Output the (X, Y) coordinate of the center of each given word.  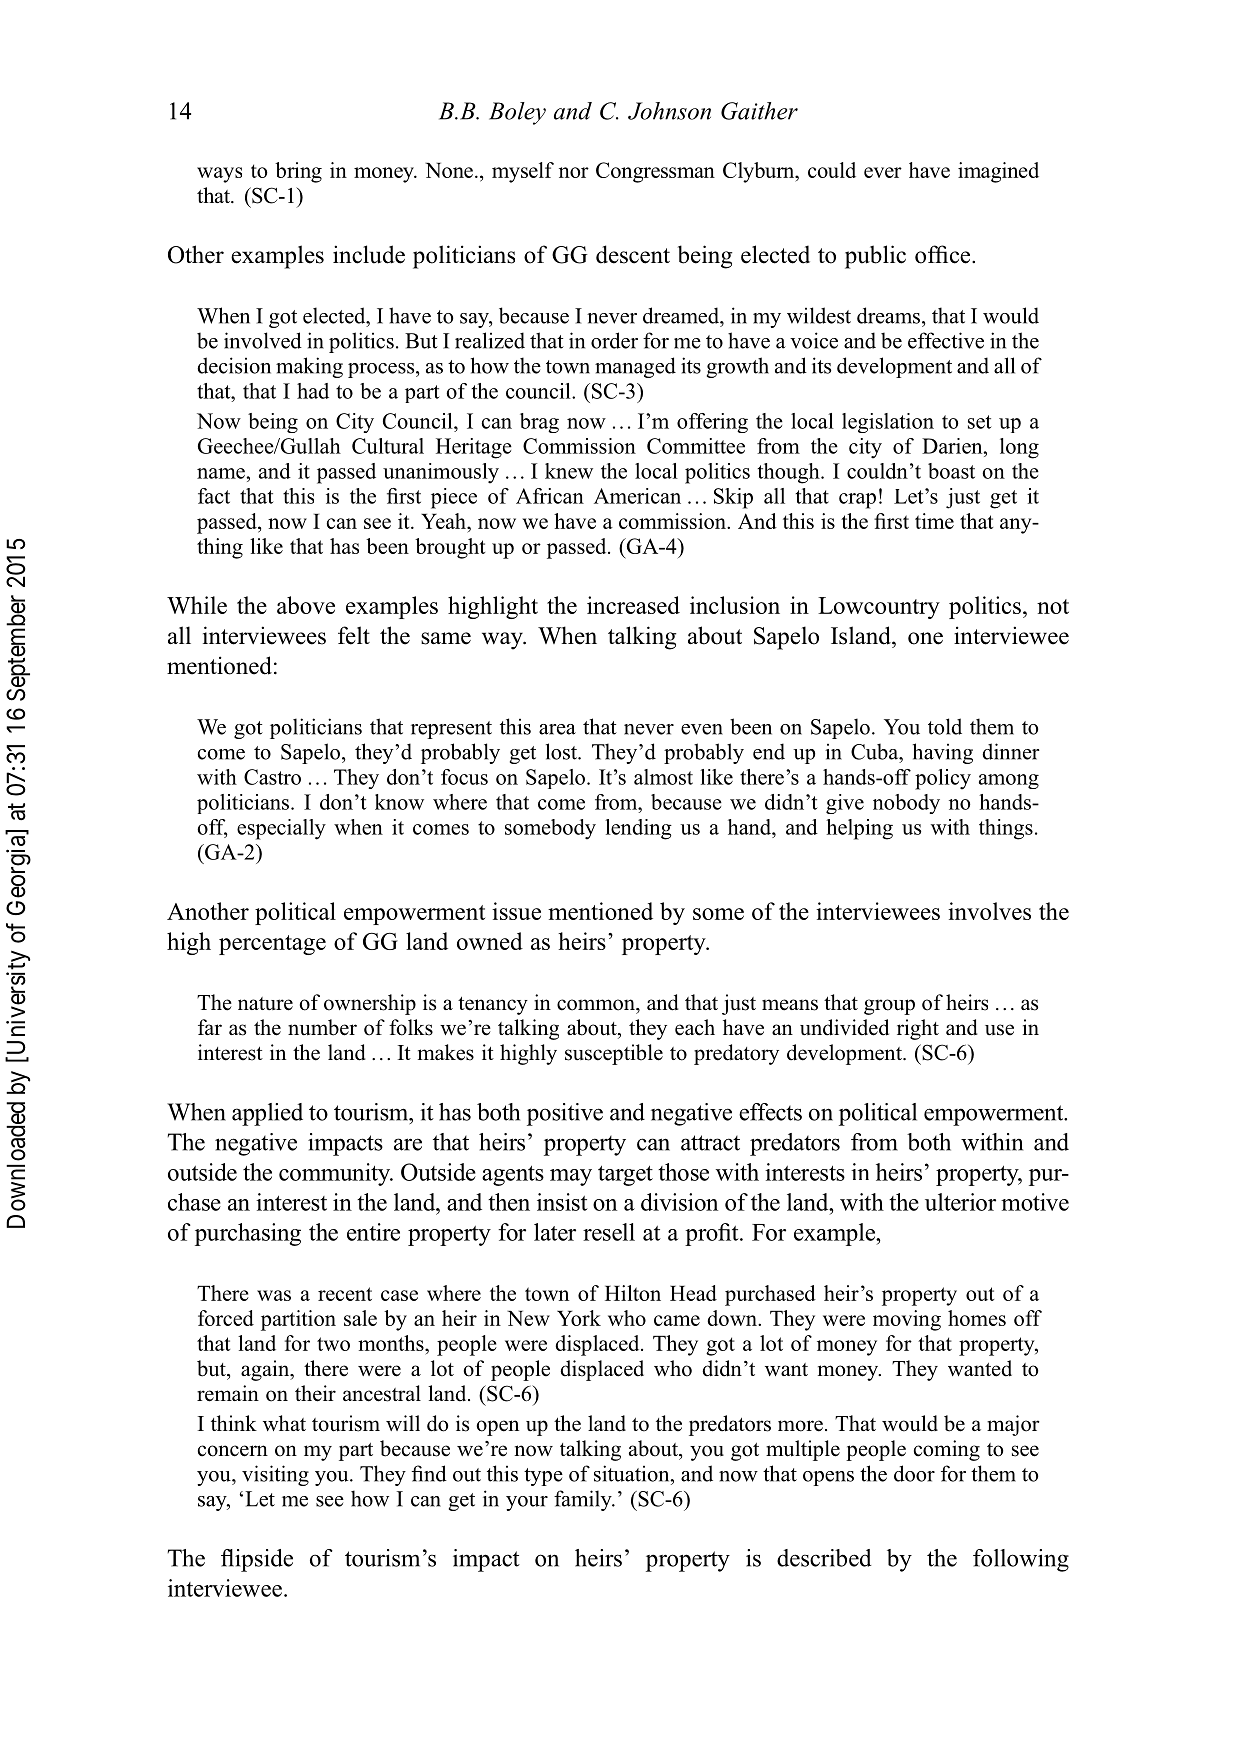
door (914, 1473)
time (934, 521)
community (336, 1174)
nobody (906, 804)
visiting (275, 1475)
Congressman (655, 172)
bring (298, 172)
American (637, 496)
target (625, 1176)
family (584, 1500)
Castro (272, 777)
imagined (998, 172)
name (222, 473)
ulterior (960, 1202)
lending (638, 829)
